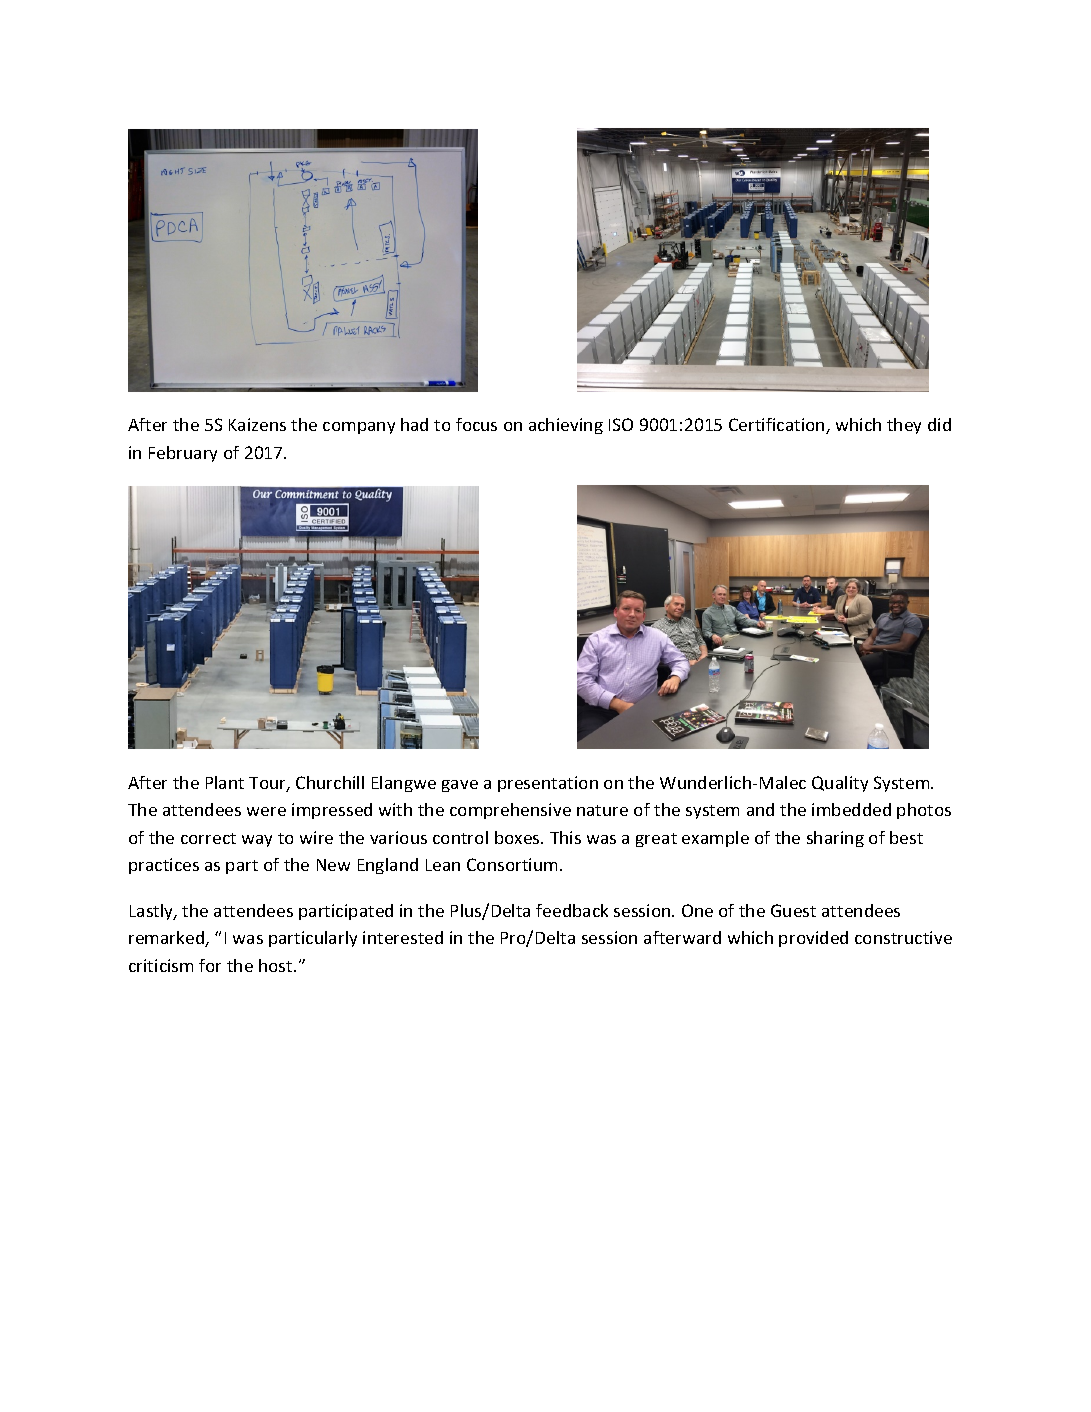 This screenshot has height=1412, width=1091. I want to click on achieving, so click(566, 426).
